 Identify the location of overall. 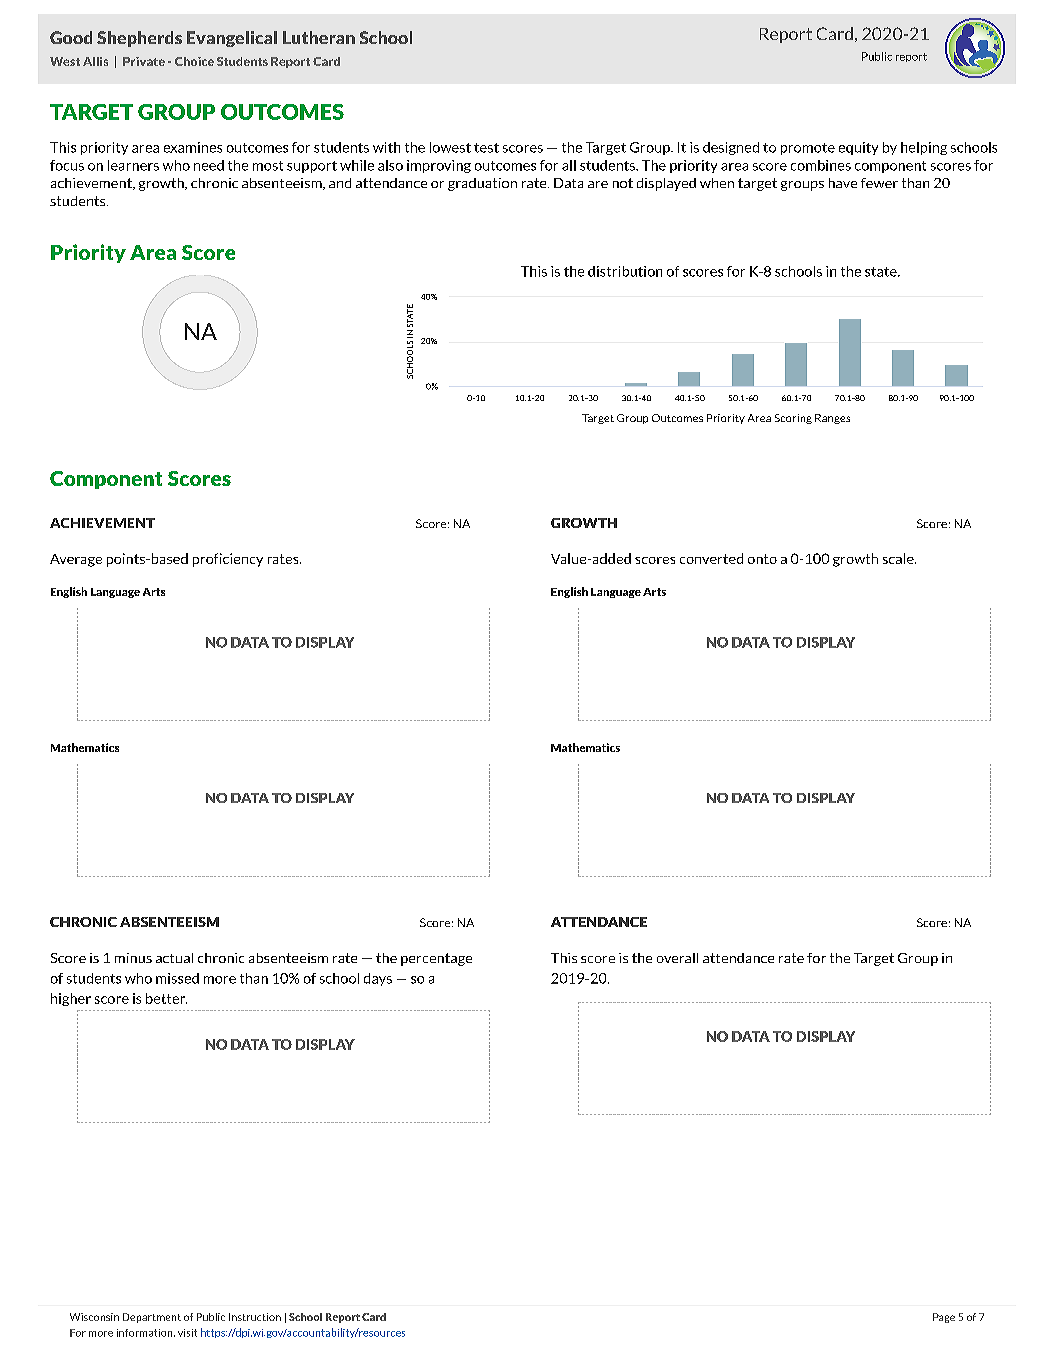
(677, 958).
